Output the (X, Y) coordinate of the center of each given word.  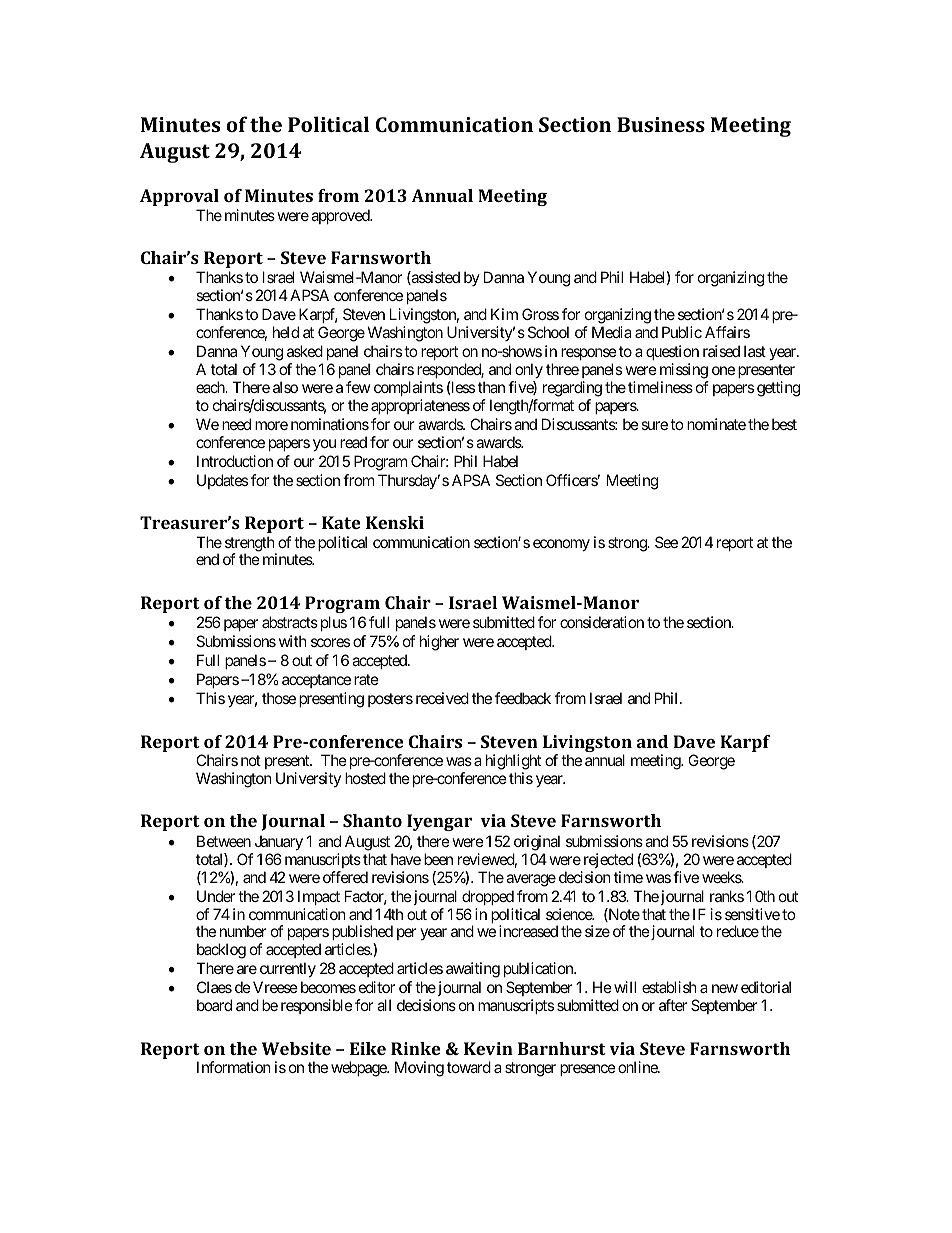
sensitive (752, 914)
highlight (513, 762)
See (666, 542)
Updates (222, 481)
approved (341, 216)
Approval (179, 197)
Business (661, 124)
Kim (504, 314)
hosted (365, 778)
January (279, 842)
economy (561, 545)
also (285, 387)
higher (439, 643)
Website (296, 1048)
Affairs (727, 332)
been (438, 859)
